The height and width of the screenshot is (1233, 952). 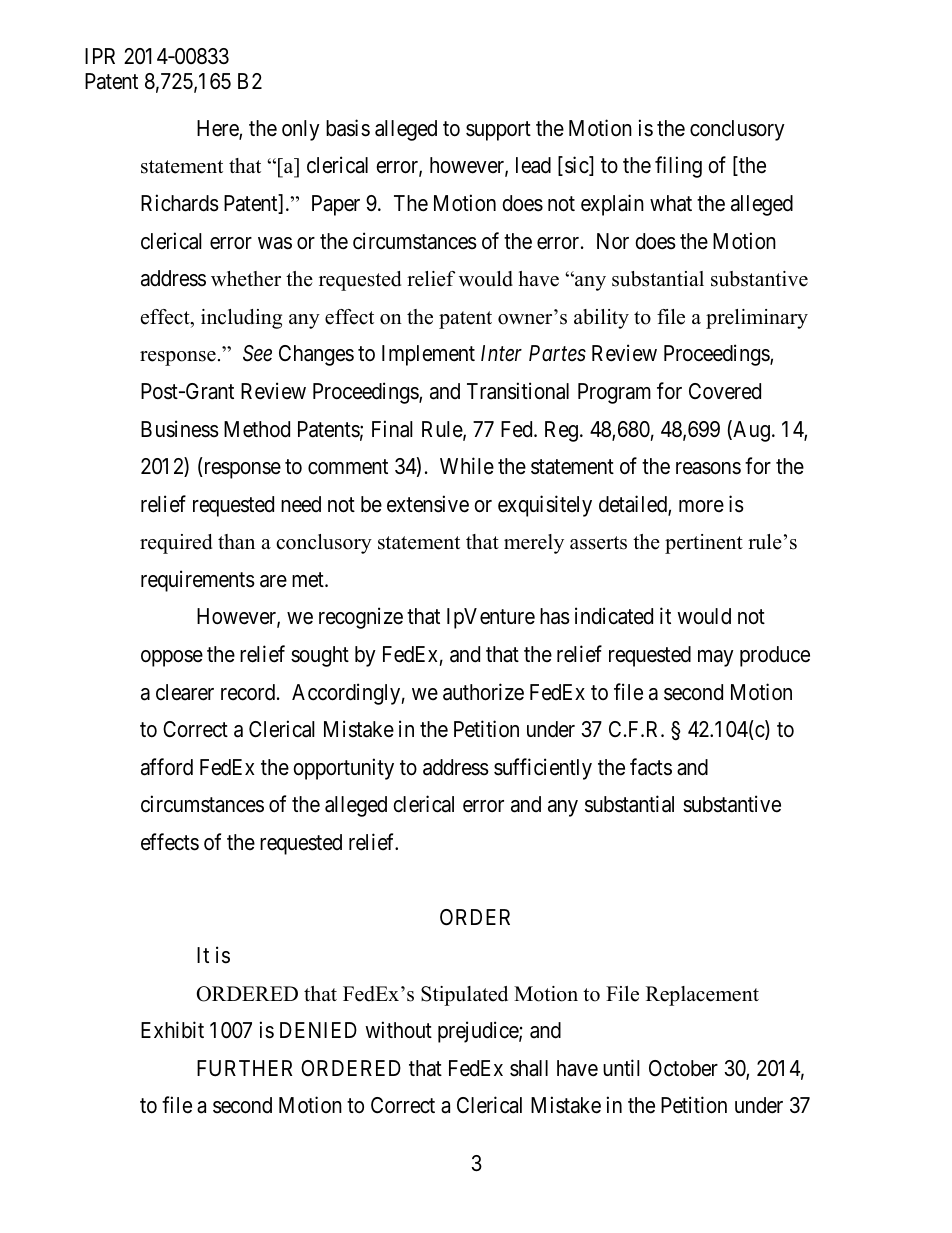 I want to click on Exhibit, so click(x=172, y=1030).
